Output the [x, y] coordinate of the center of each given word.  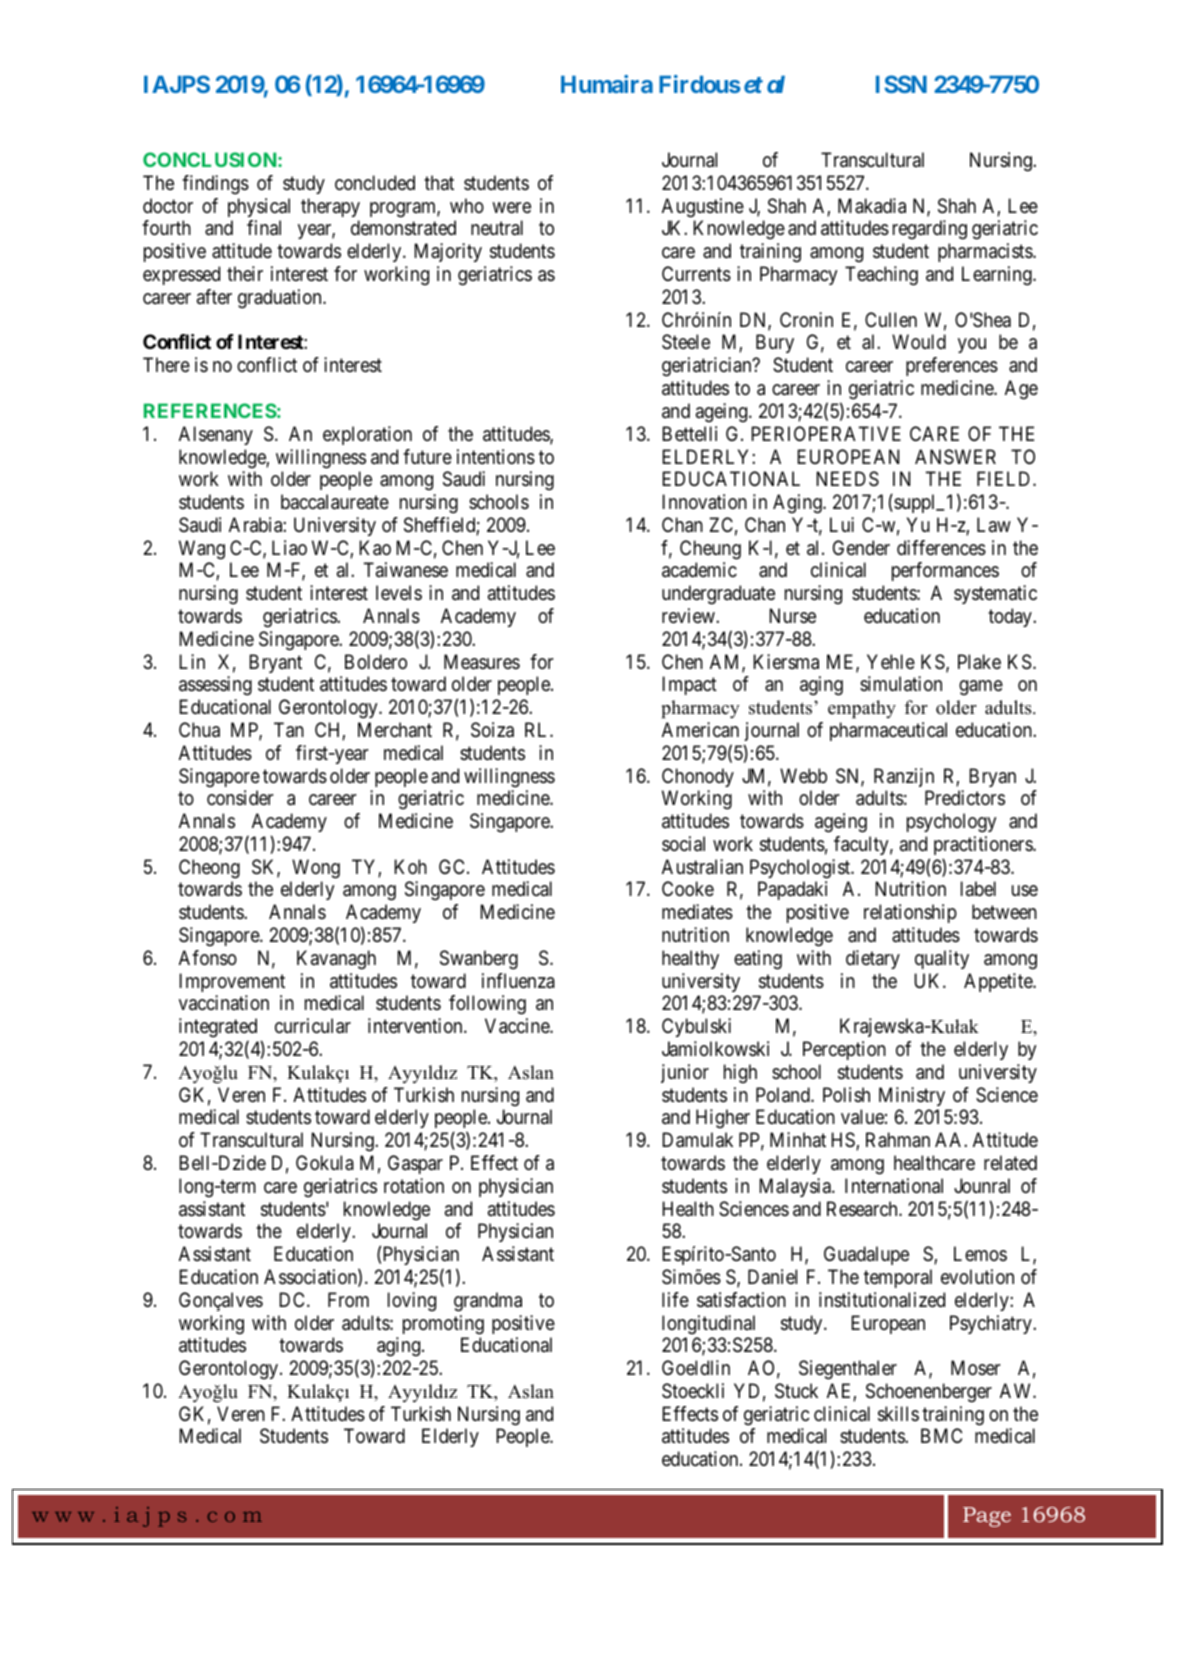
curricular [313, 1026]
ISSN [901, 84]
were [511, 207]
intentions [496, 457]
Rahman [898, 1140]
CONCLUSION [211, 159]
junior [685, 1073]
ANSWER [955, 456]
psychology [952, 823]
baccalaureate [335, 502]
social [683, 844]
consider [240, 797]
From [348, 1299]
